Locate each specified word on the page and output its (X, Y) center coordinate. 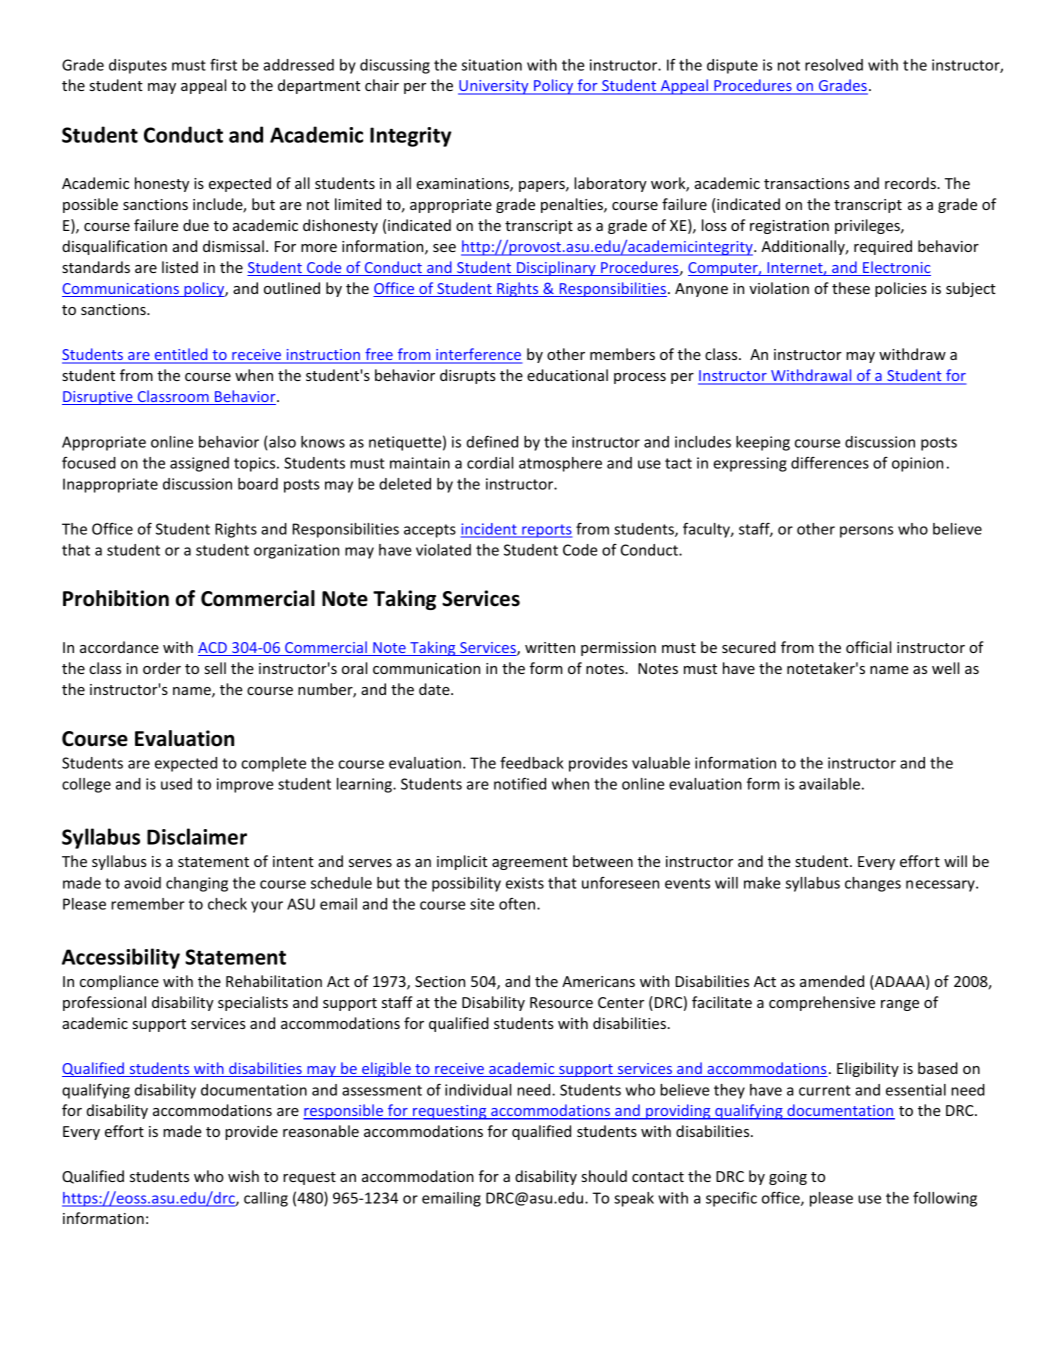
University (494, 87)
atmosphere (560, 464)
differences (830, 463)
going (788, 1178)
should (604, 1176)
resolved (834, 65)
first (223, 65)
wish (243, 1176)
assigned (199, 464)
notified (520, 784)
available (829, 784)
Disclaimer (197, 836)
